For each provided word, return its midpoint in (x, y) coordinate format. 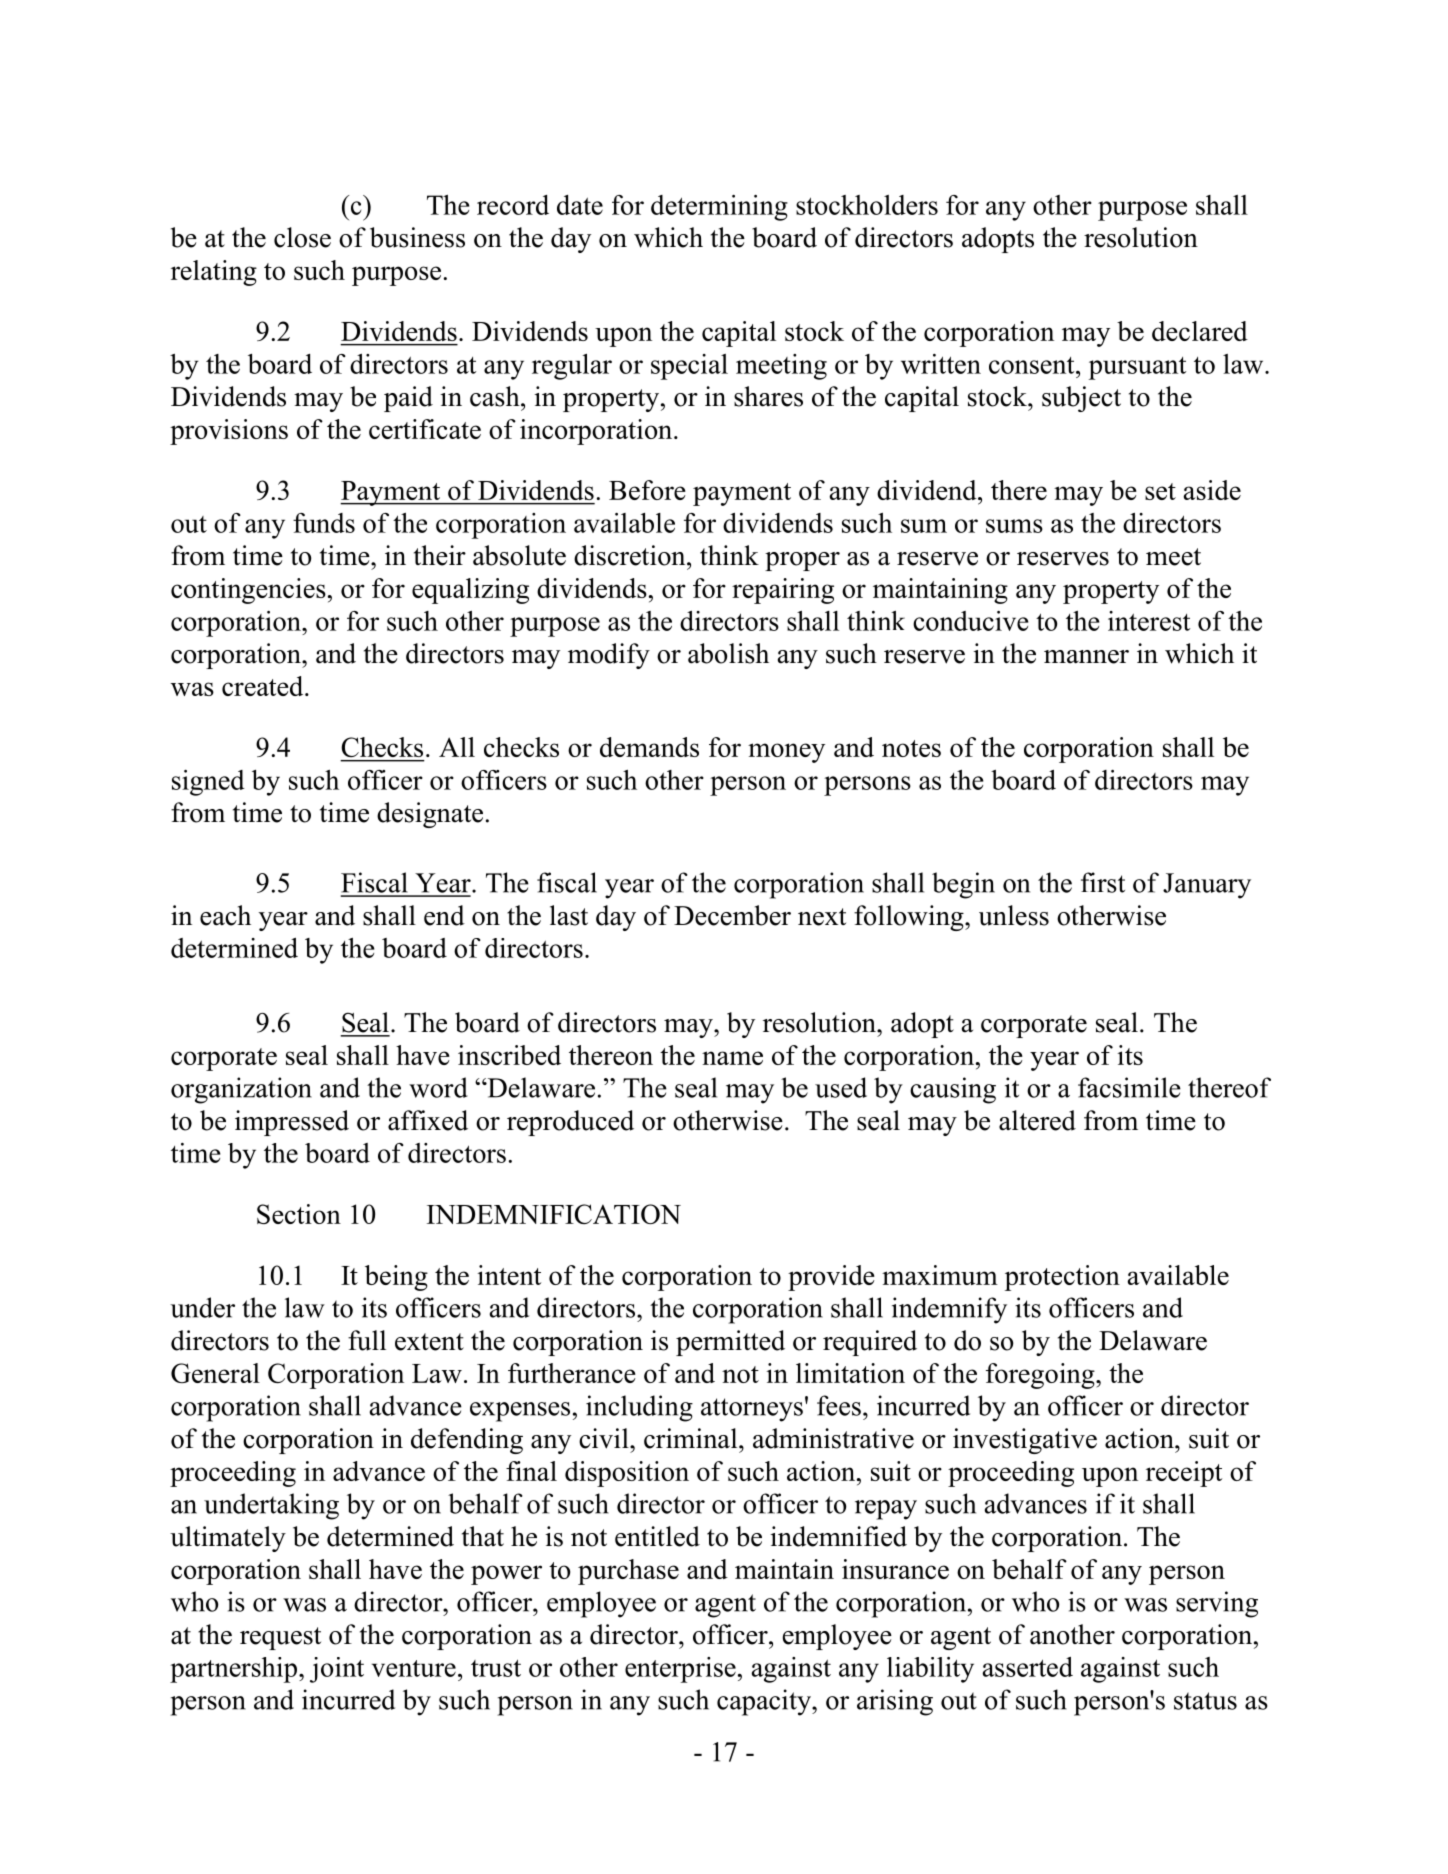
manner (1086, 657)
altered (1037, 1120)
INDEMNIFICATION (554, 1214)
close (302, 237)
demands (649, 747)
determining (719, 208)
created (264, 686)
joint (337, 1670)
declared (1200, 331)
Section (299, 1214)
